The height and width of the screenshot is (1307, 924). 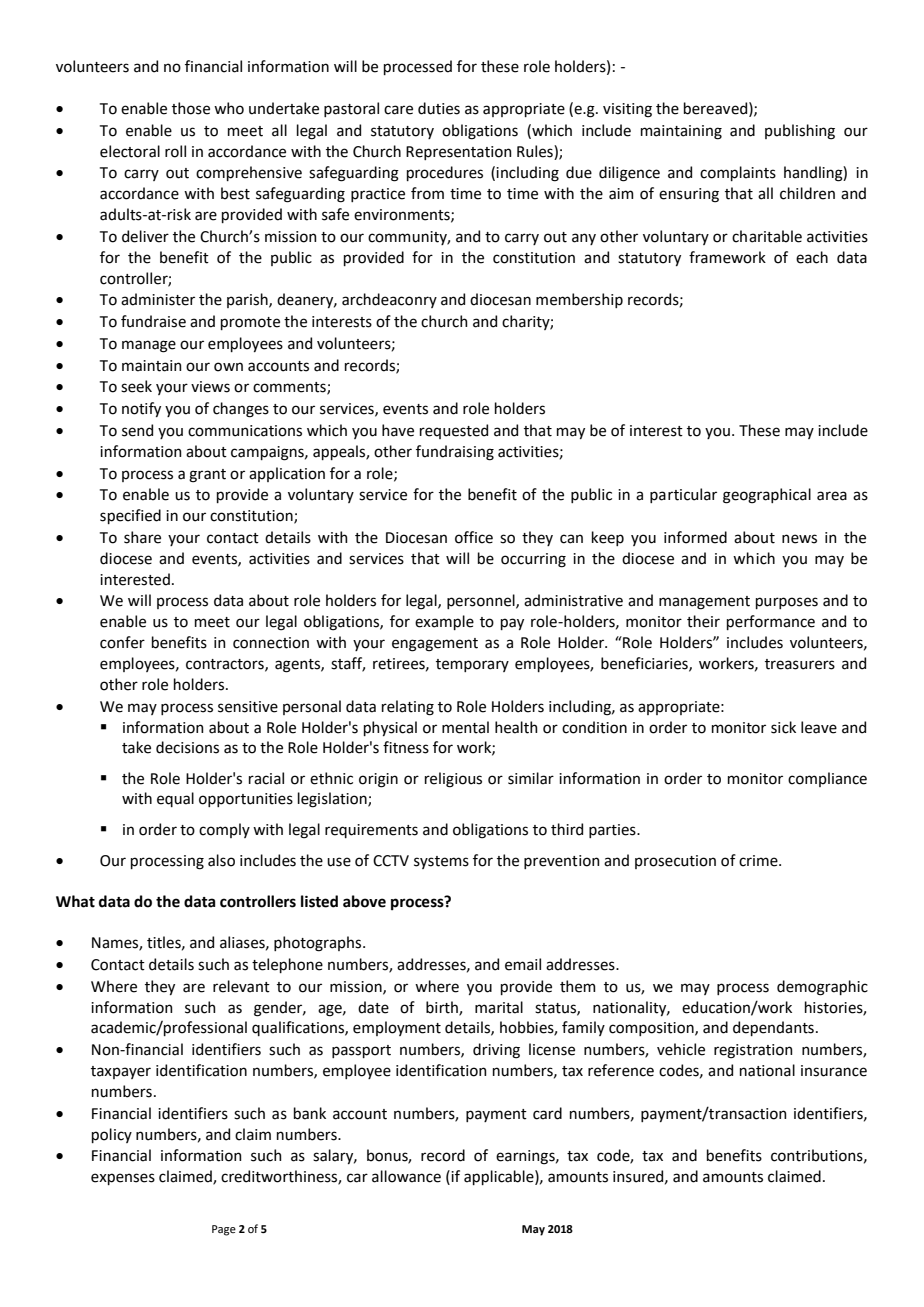 What do you see at coordinates (767, 496) in the screenshot?
I see `geographical` at bounding box center [767, 496].
